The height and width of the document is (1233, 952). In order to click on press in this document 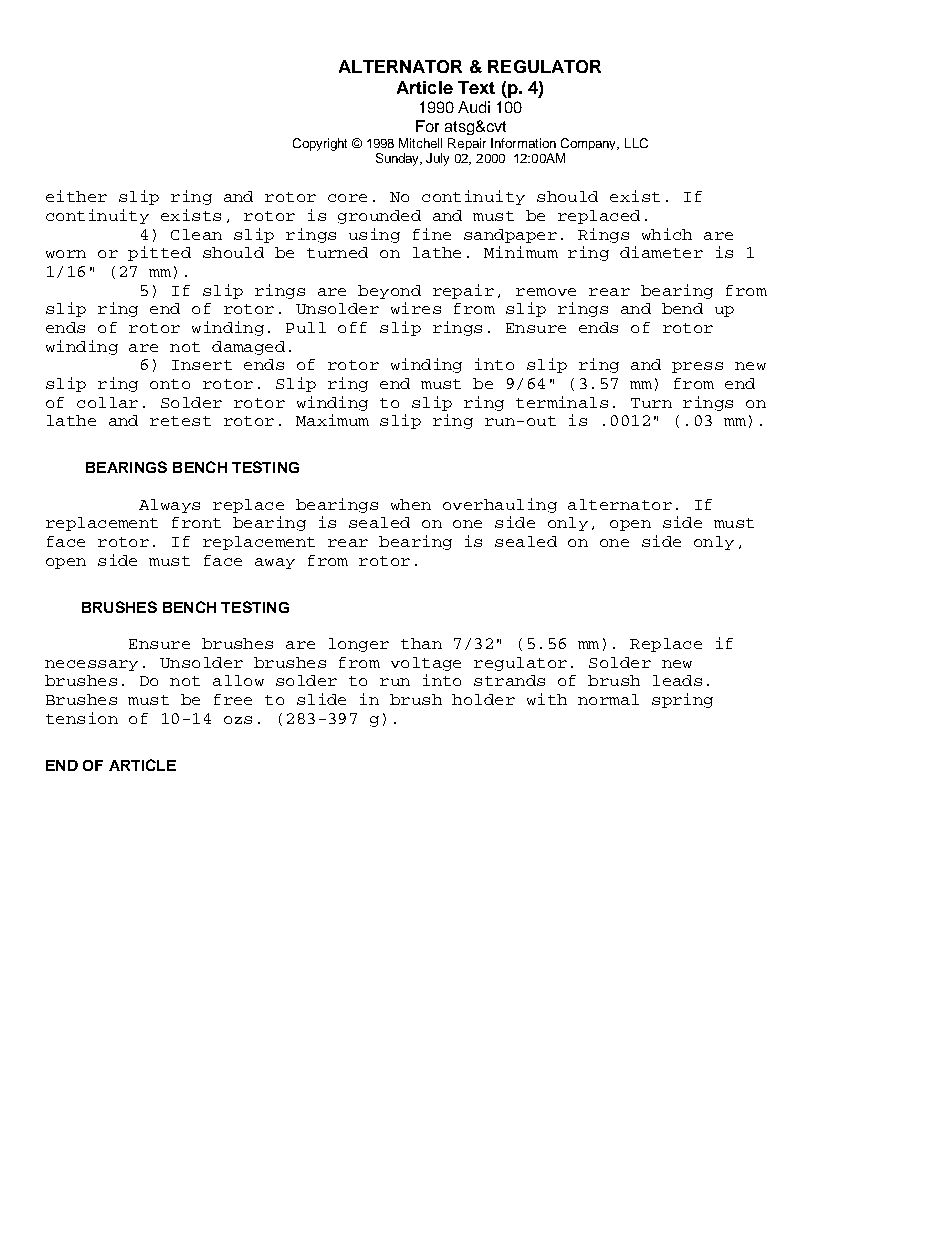, I will do `click(697, 367)`.
